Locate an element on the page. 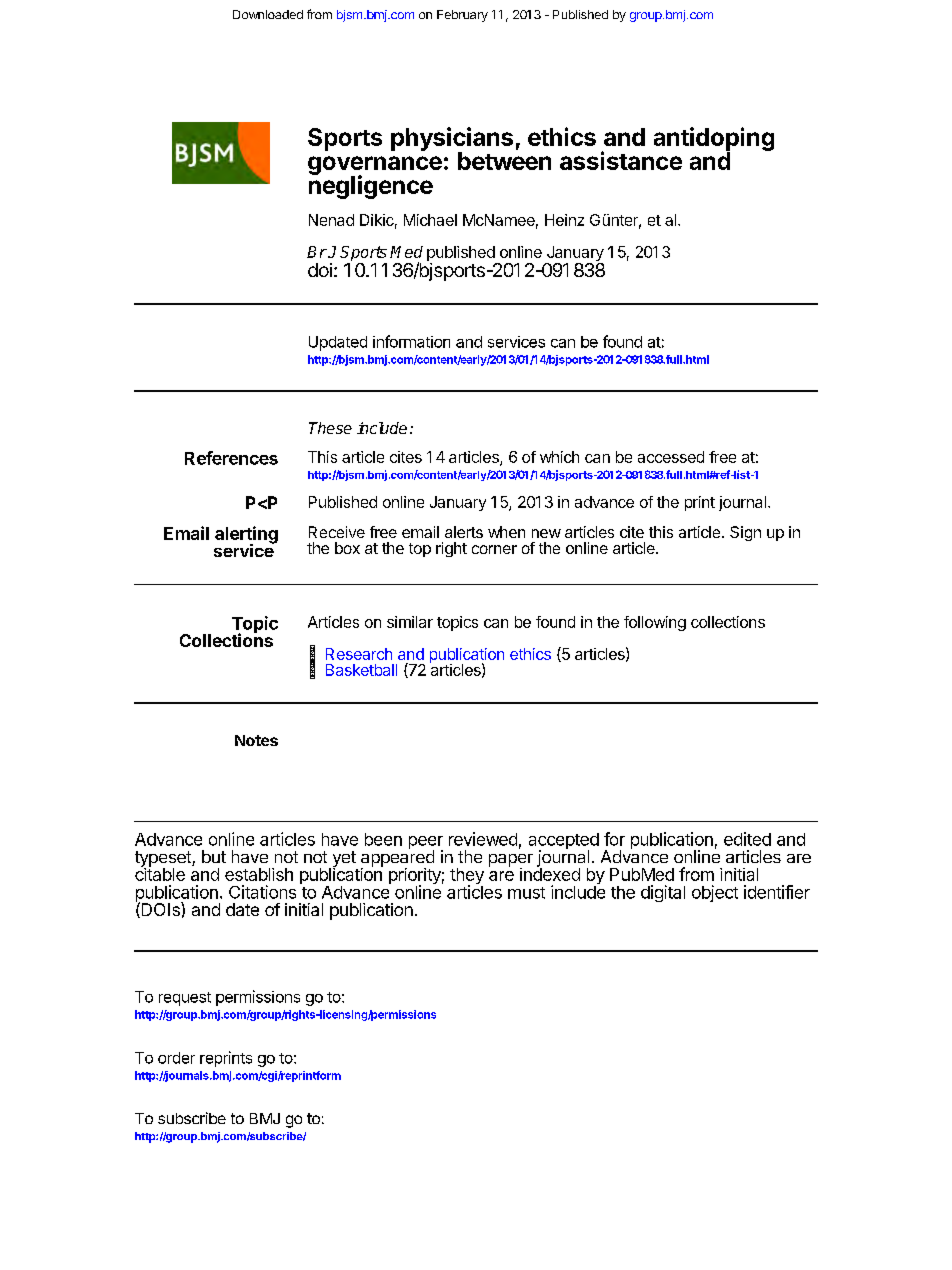 The image size is (952, 1270). Sign is located at coordinates (745, 533).
